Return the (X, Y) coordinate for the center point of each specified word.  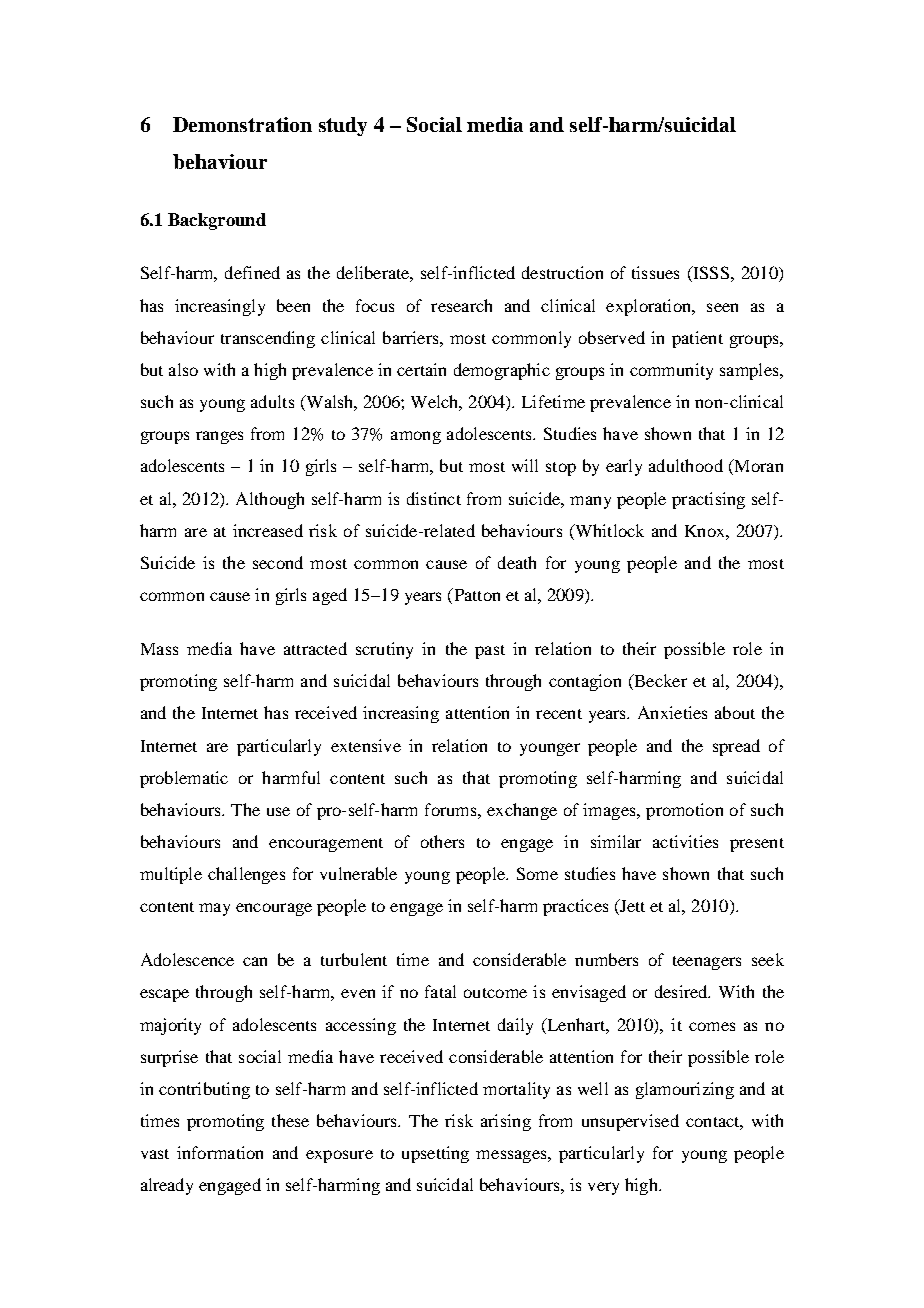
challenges (246, 875)
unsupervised (630, 1122)
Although (270, 500)
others (442, 841)
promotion (684, 811)
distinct (434, 498)
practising (708, 500)
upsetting (435, 1154)
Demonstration (242, 124)
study (343, 126)
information (220, 1152)
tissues (655, 272)
